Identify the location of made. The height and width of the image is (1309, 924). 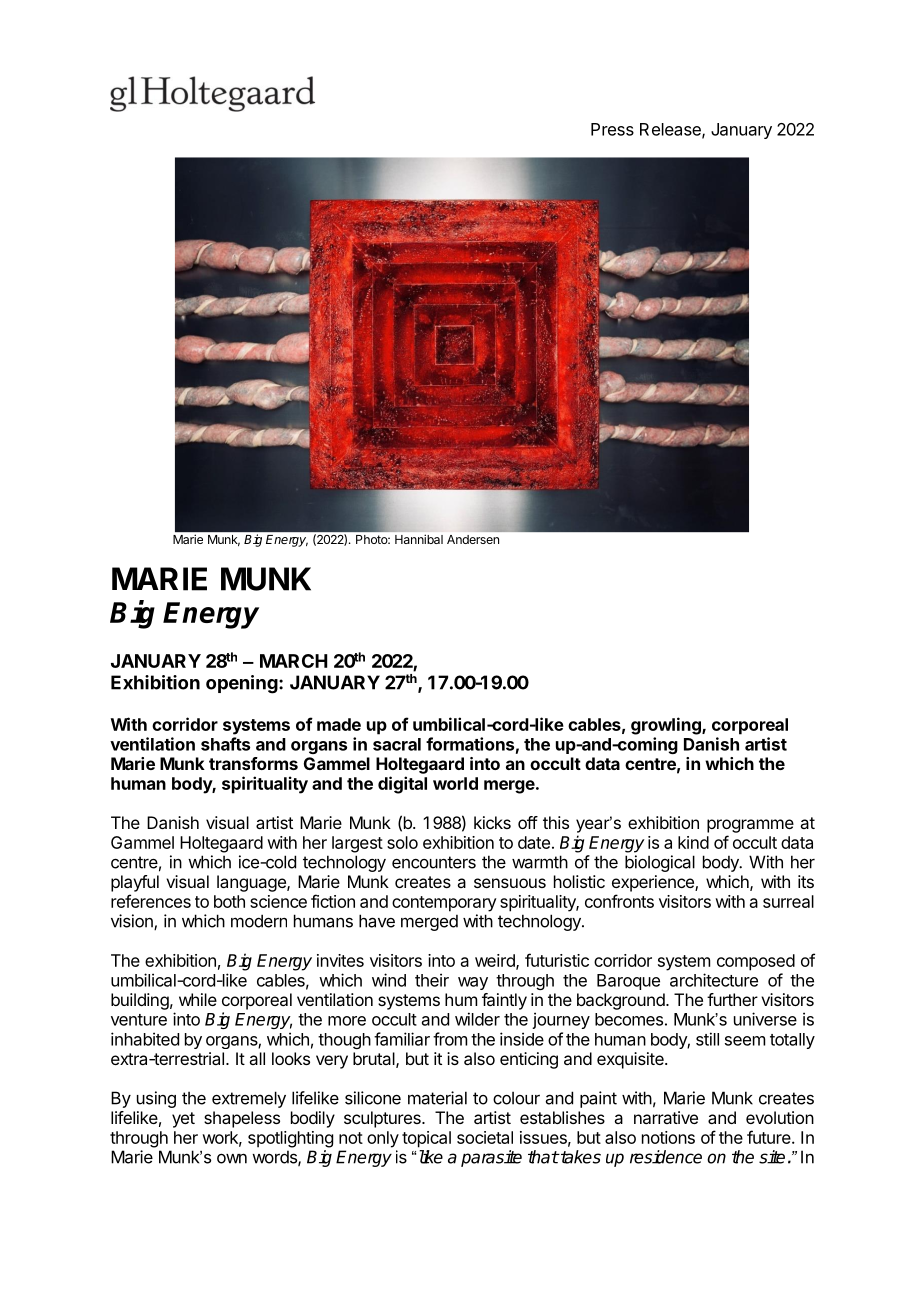
(339, 724).
